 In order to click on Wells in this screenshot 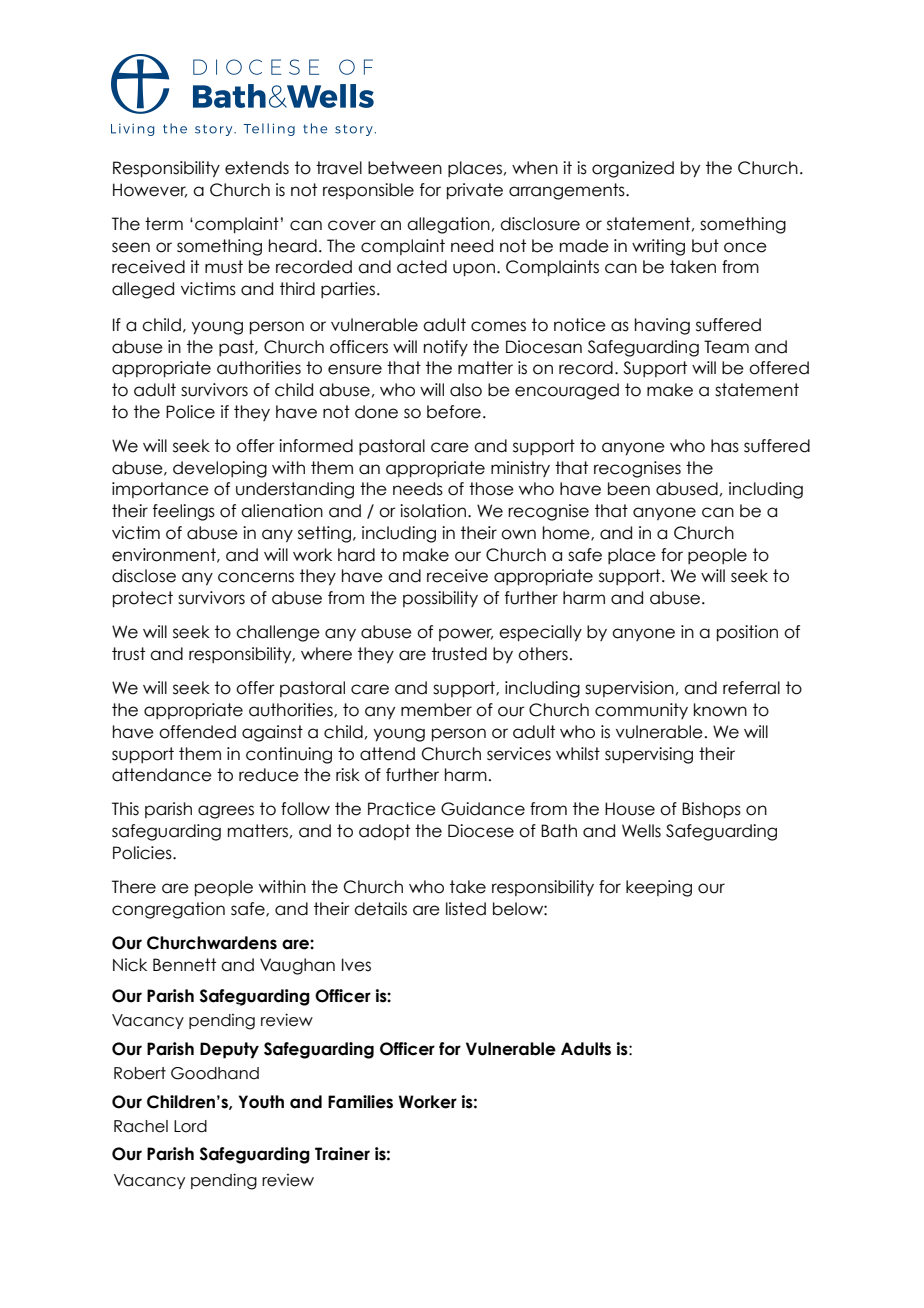, I will do `click(641, 831)`.
